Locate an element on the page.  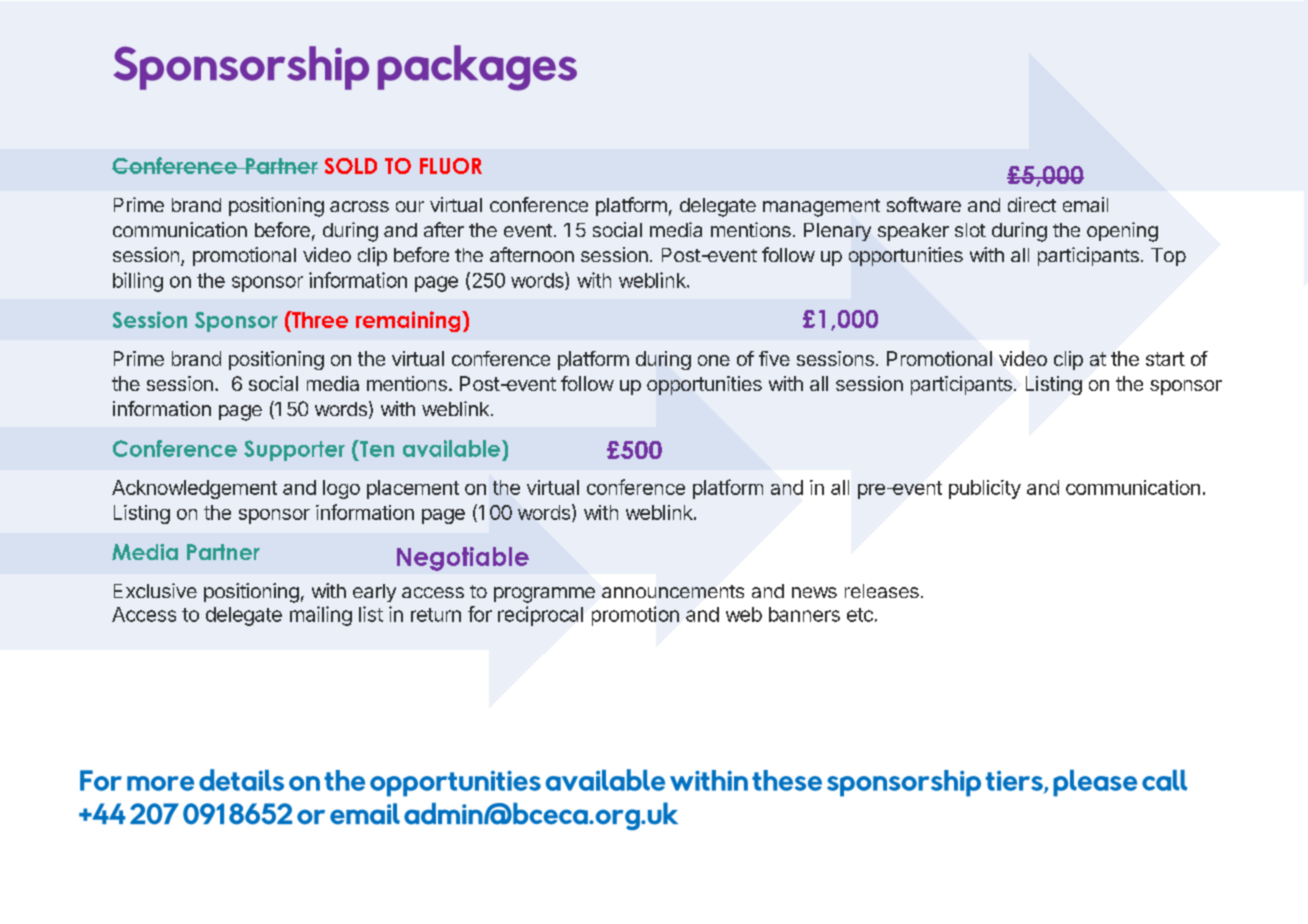
direct is located at coordinates (1032, 204).
